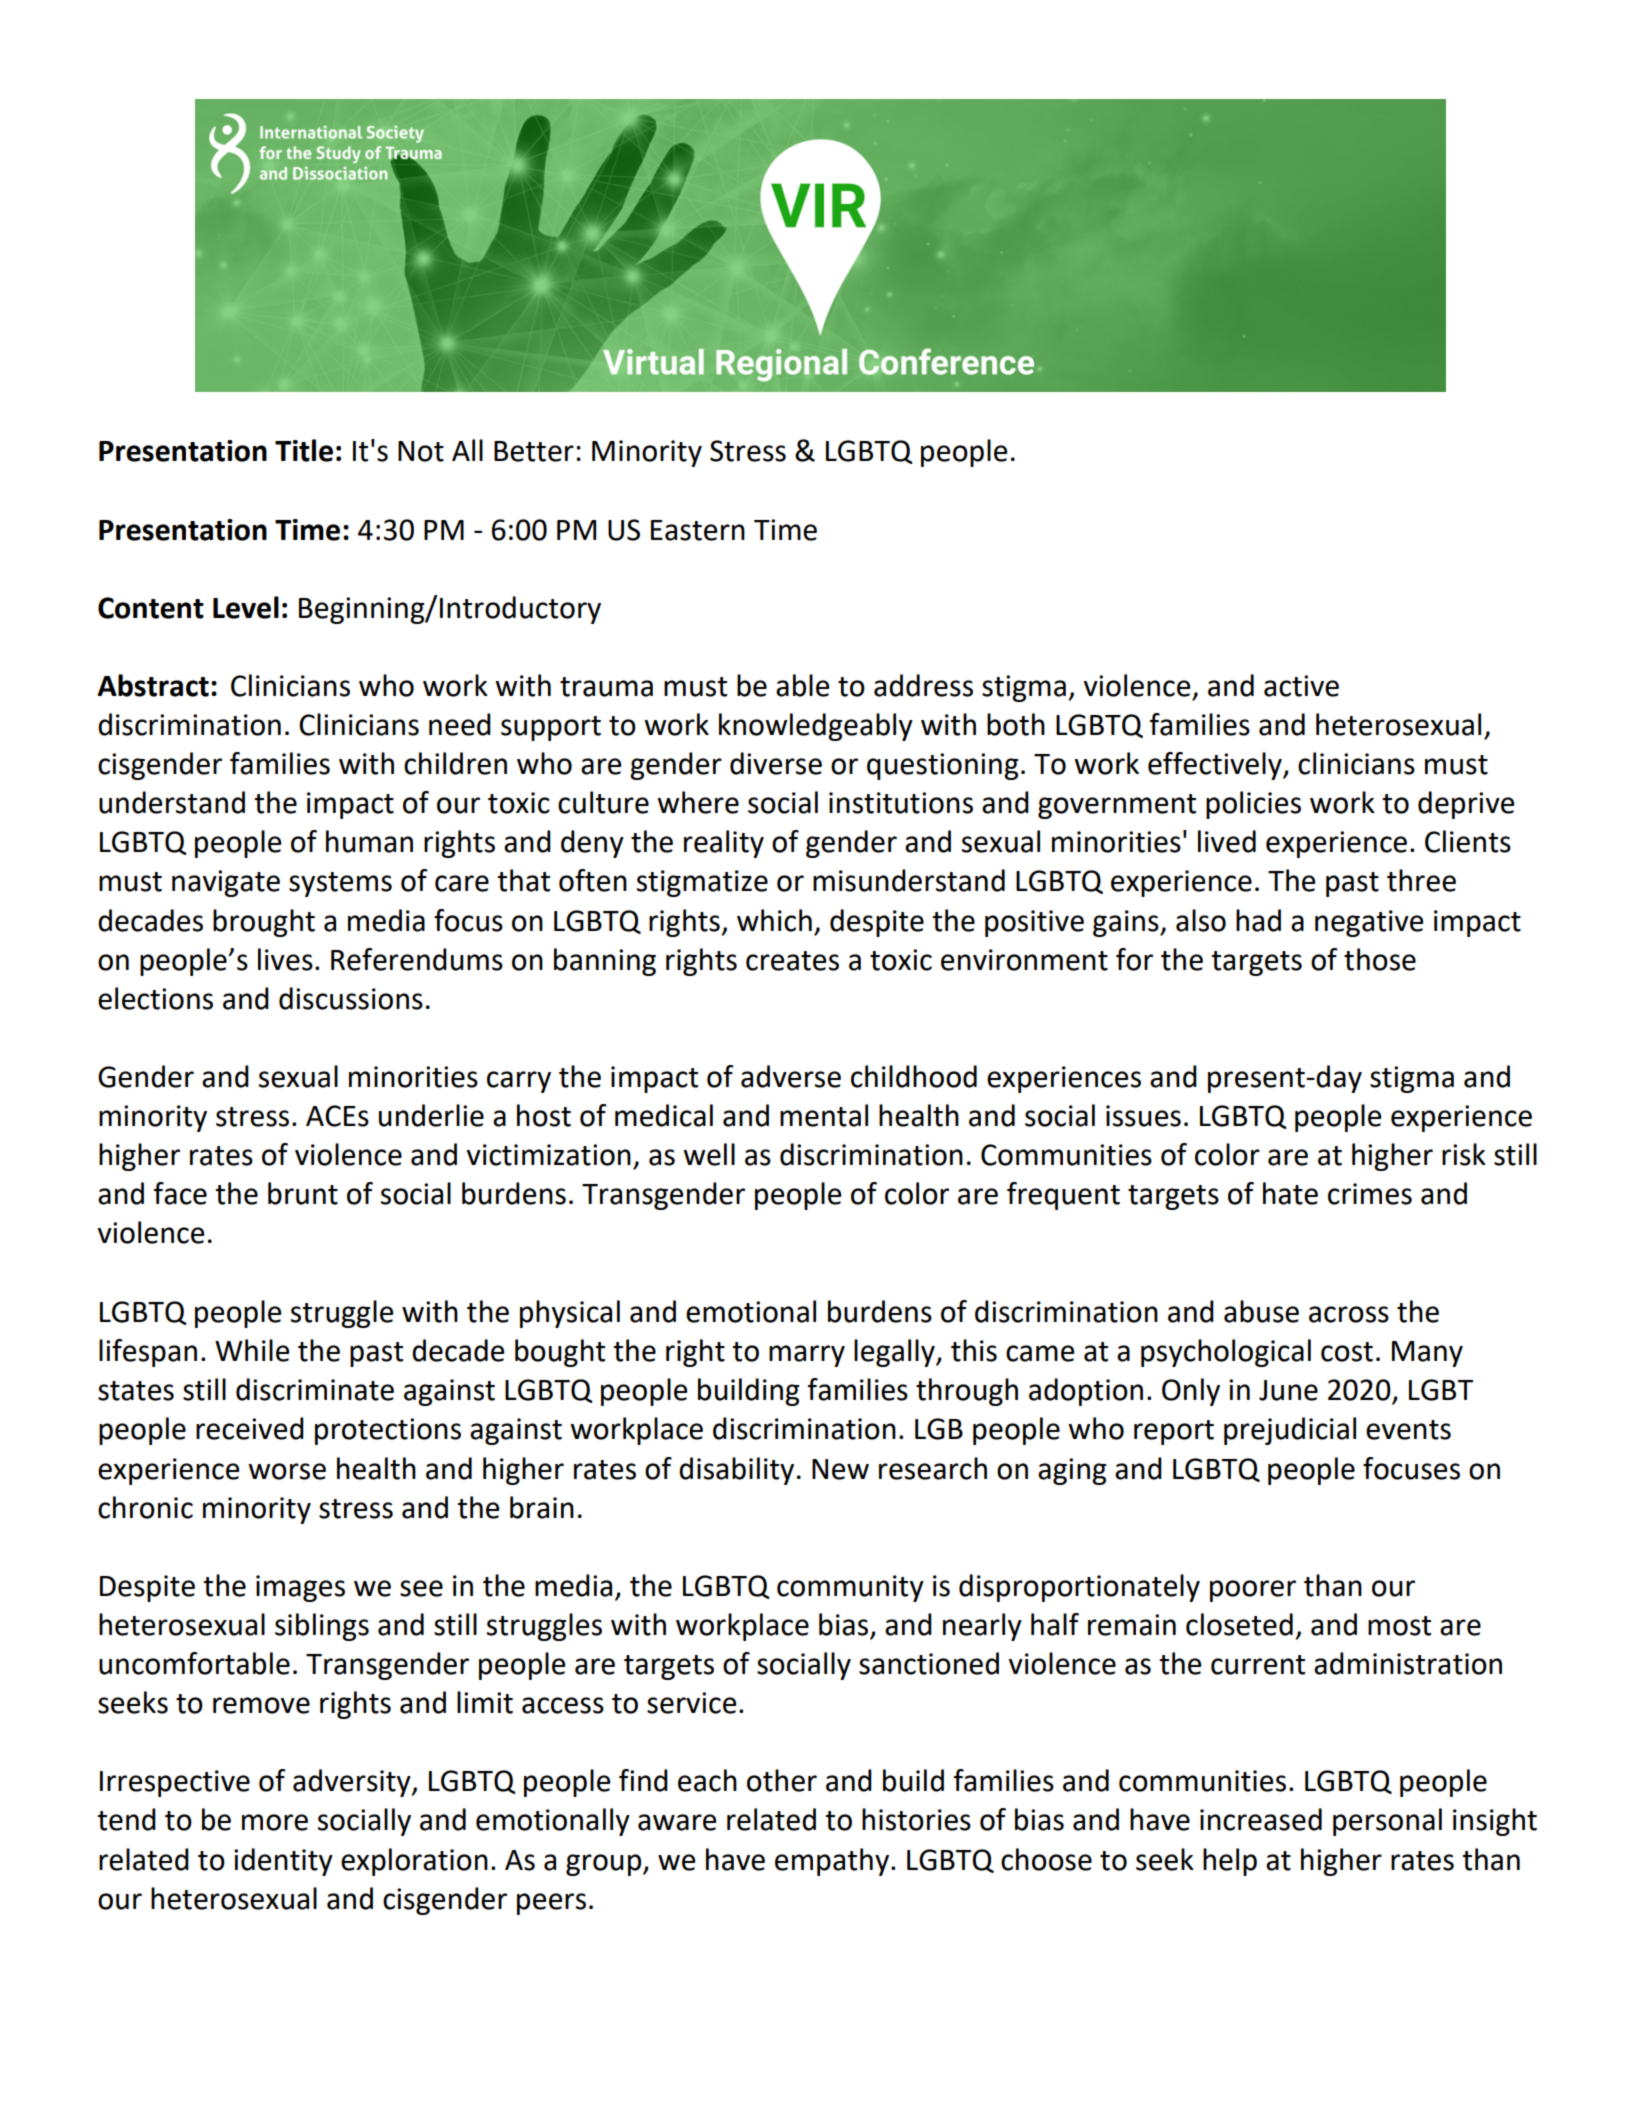 Image resolution: width=1634 pixels, height=2115 pixels. What do you see at coordinates (283, 1862) in the image?
I see `identity` at bounding box center [283, 1862].
